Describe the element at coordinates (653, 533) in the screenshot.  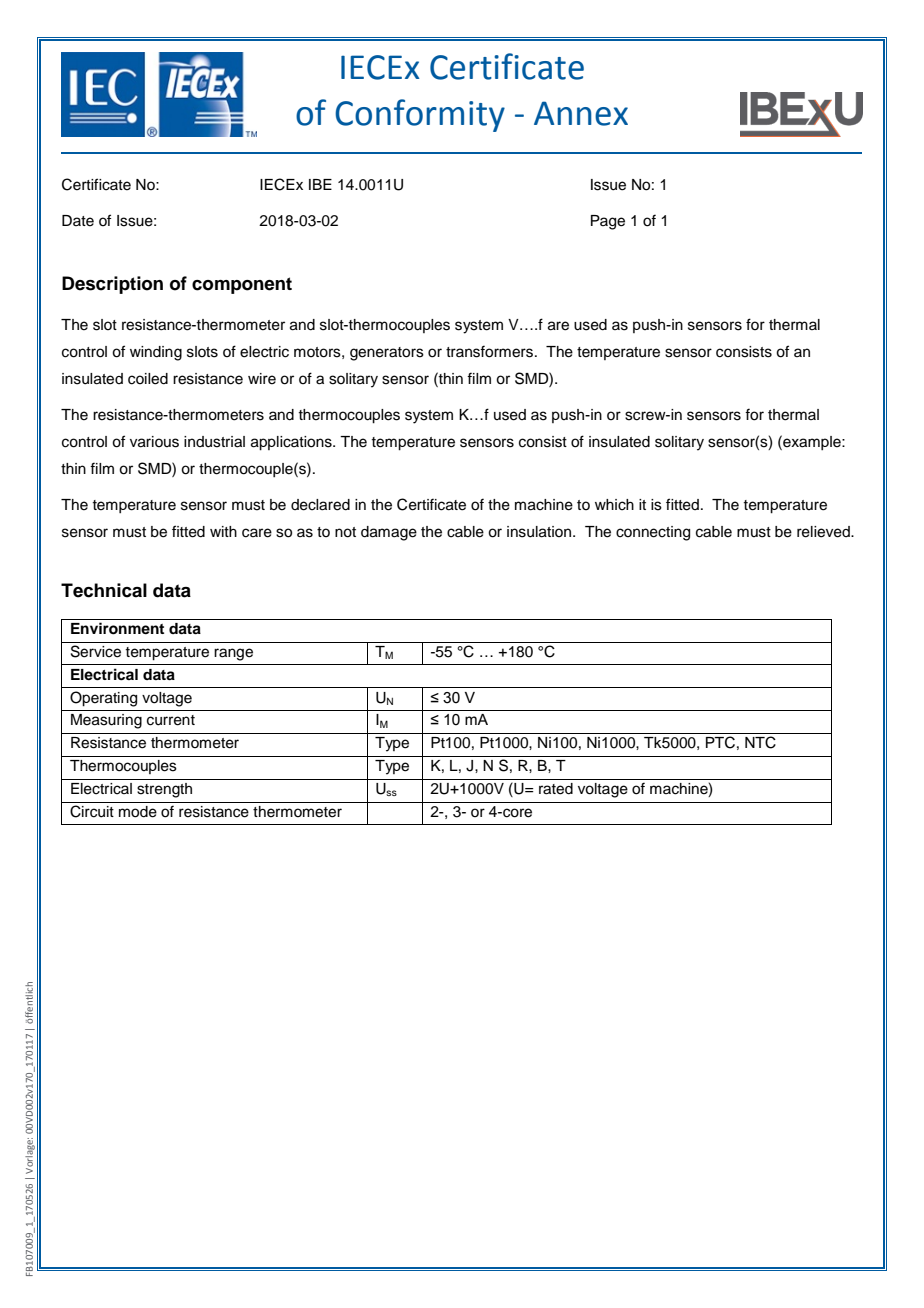
I see `connecting` at that location.
